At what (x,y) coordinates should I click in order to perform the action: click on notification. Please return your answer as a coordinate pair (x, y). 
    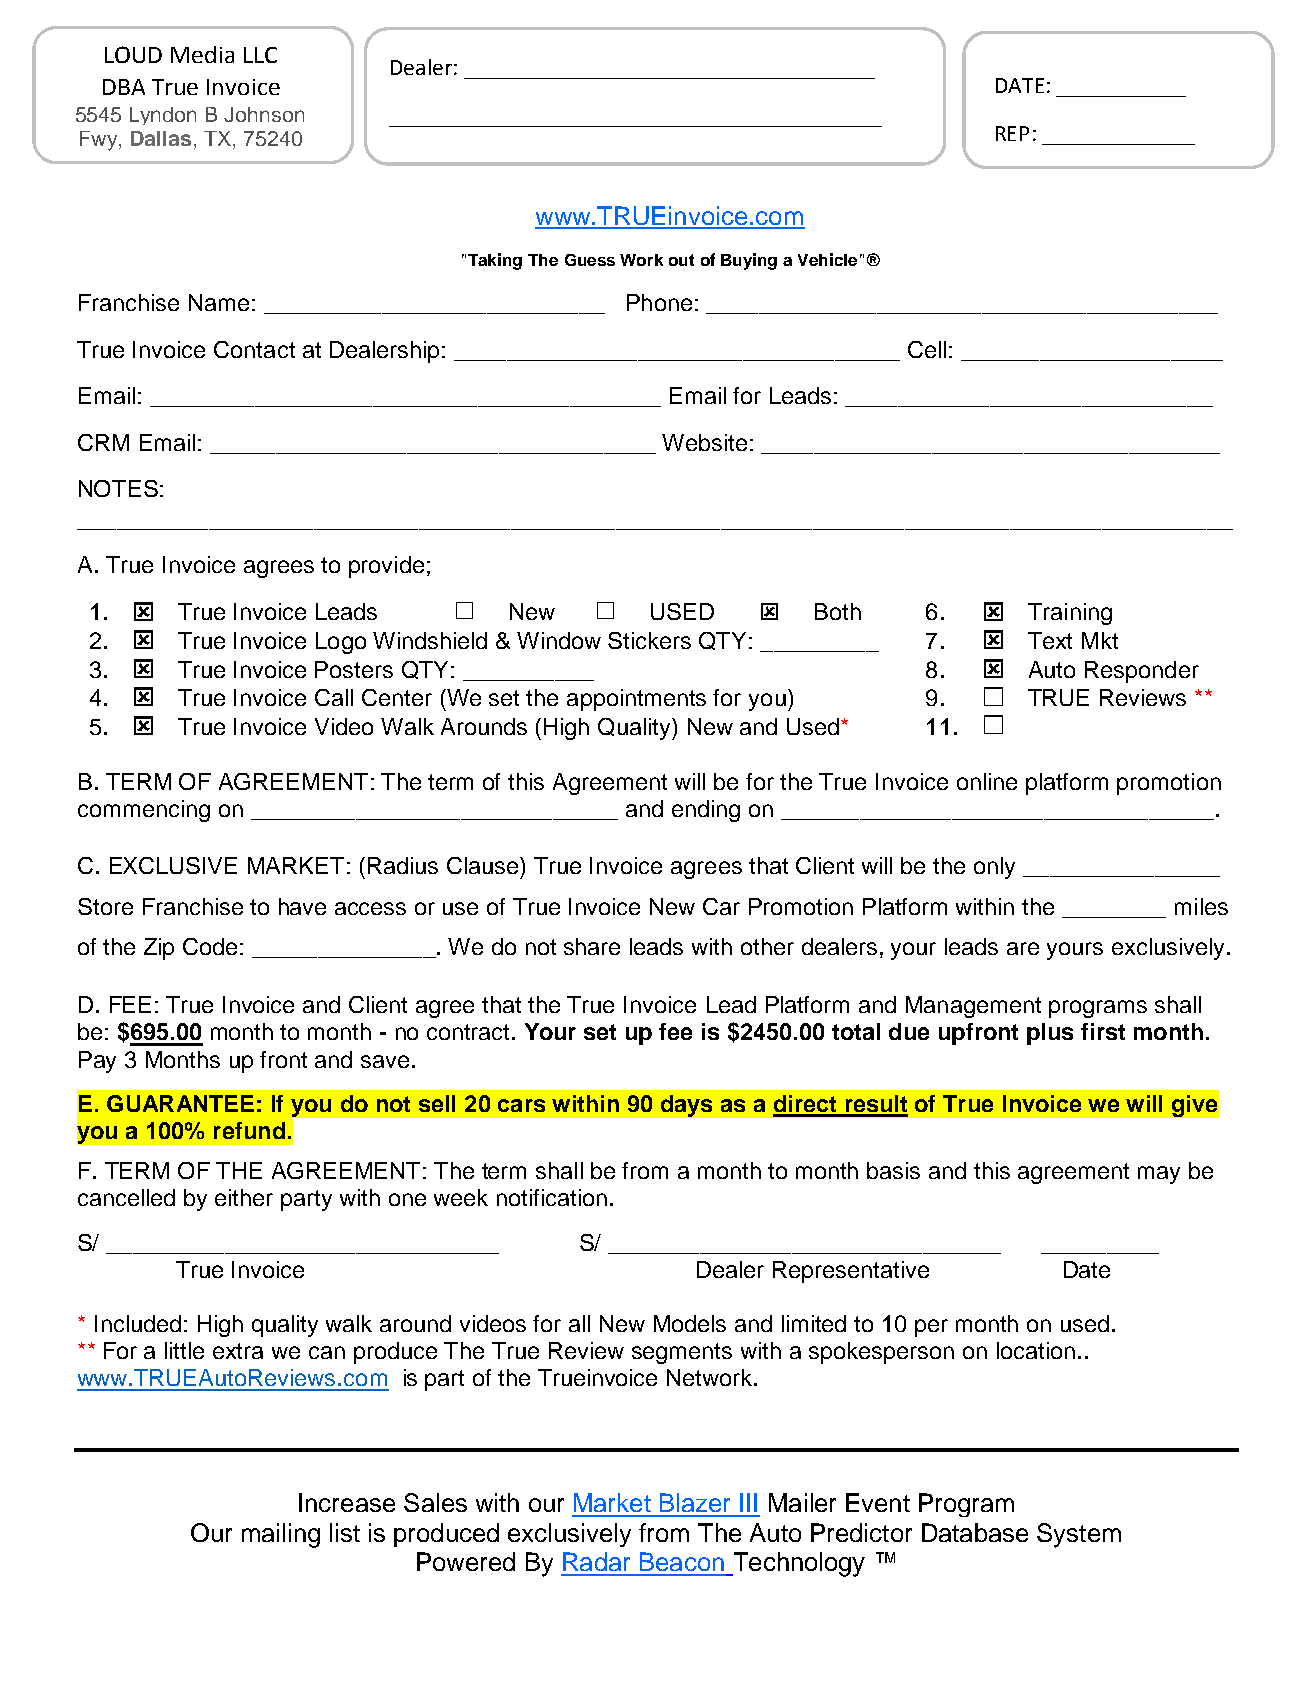
    Looking at the image, I should click on (552, 1197).
